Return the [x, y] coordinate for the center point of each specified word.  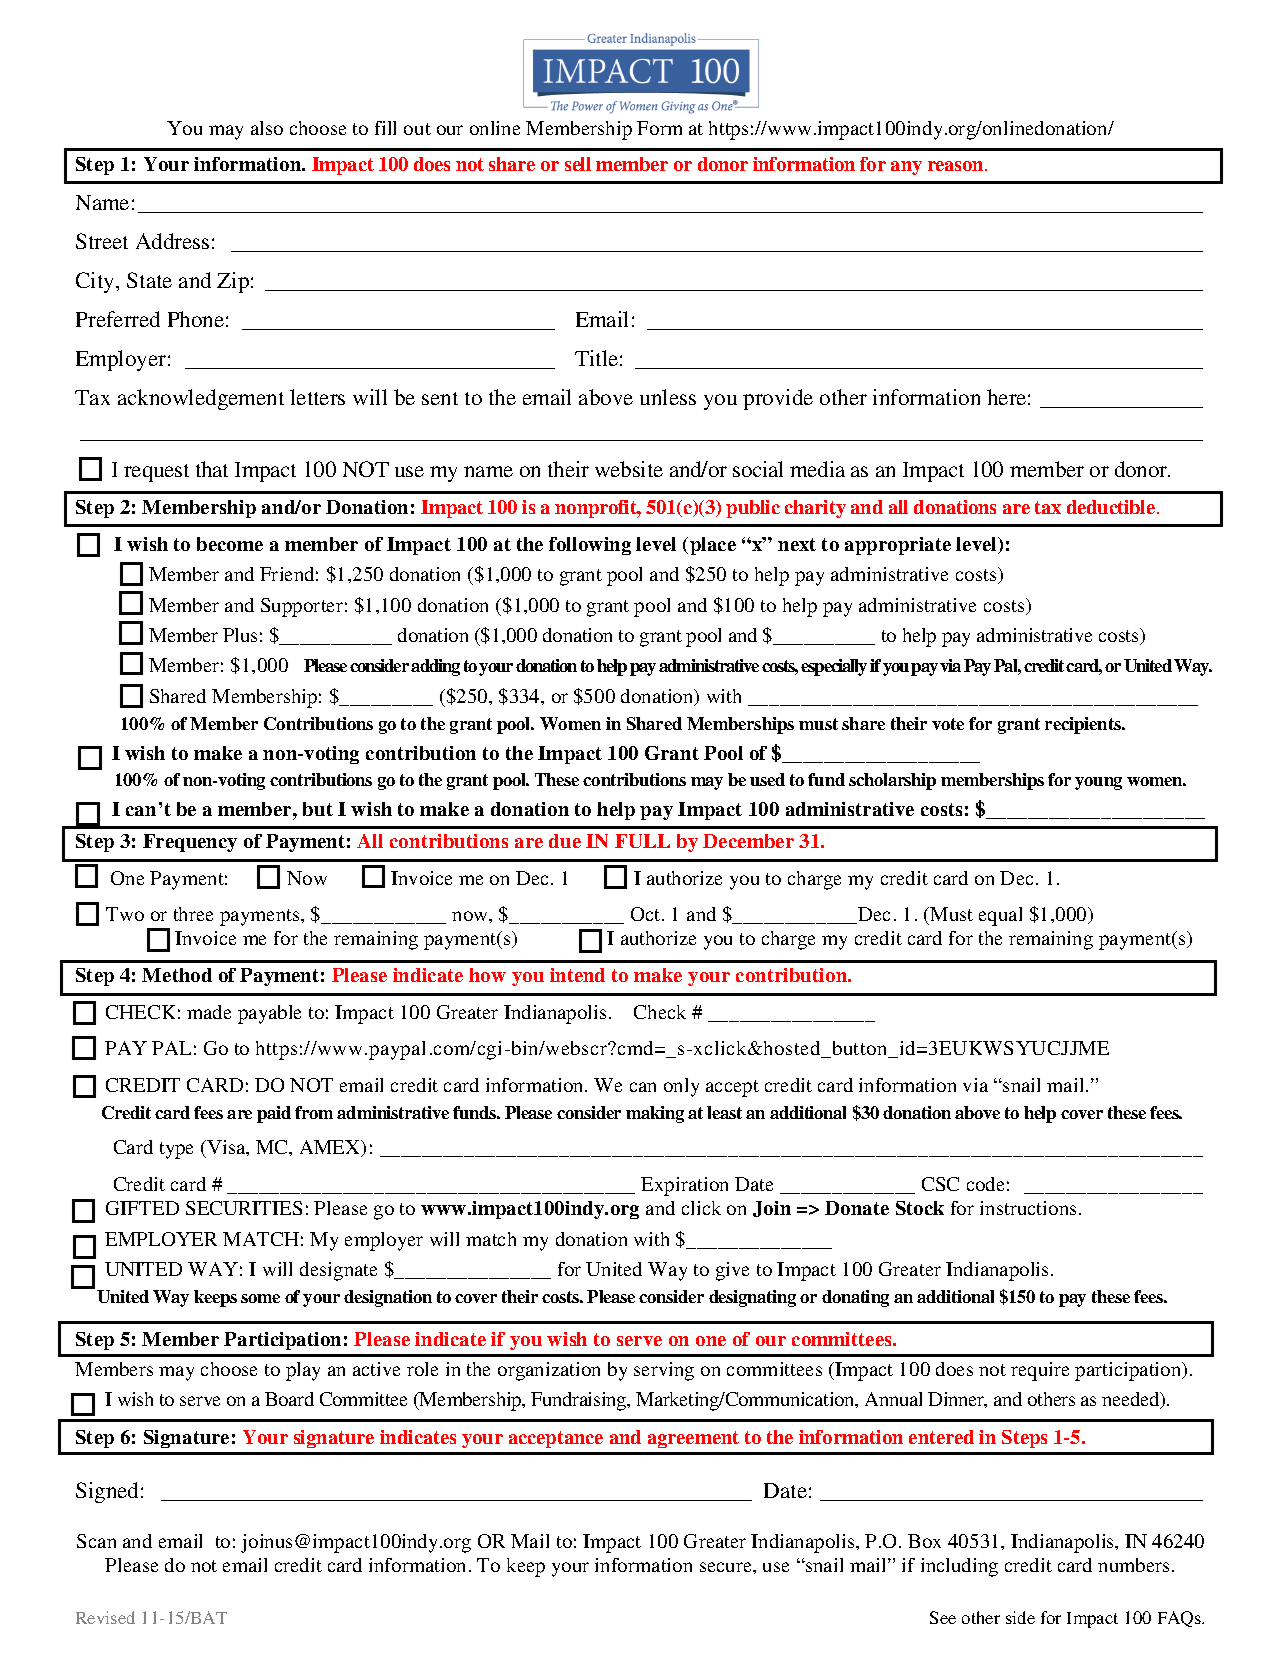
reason [957, 166]
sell [578, 164]
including [959, 1567]
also [267, 128]
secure [727, 1567]
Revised [105, 1617]
